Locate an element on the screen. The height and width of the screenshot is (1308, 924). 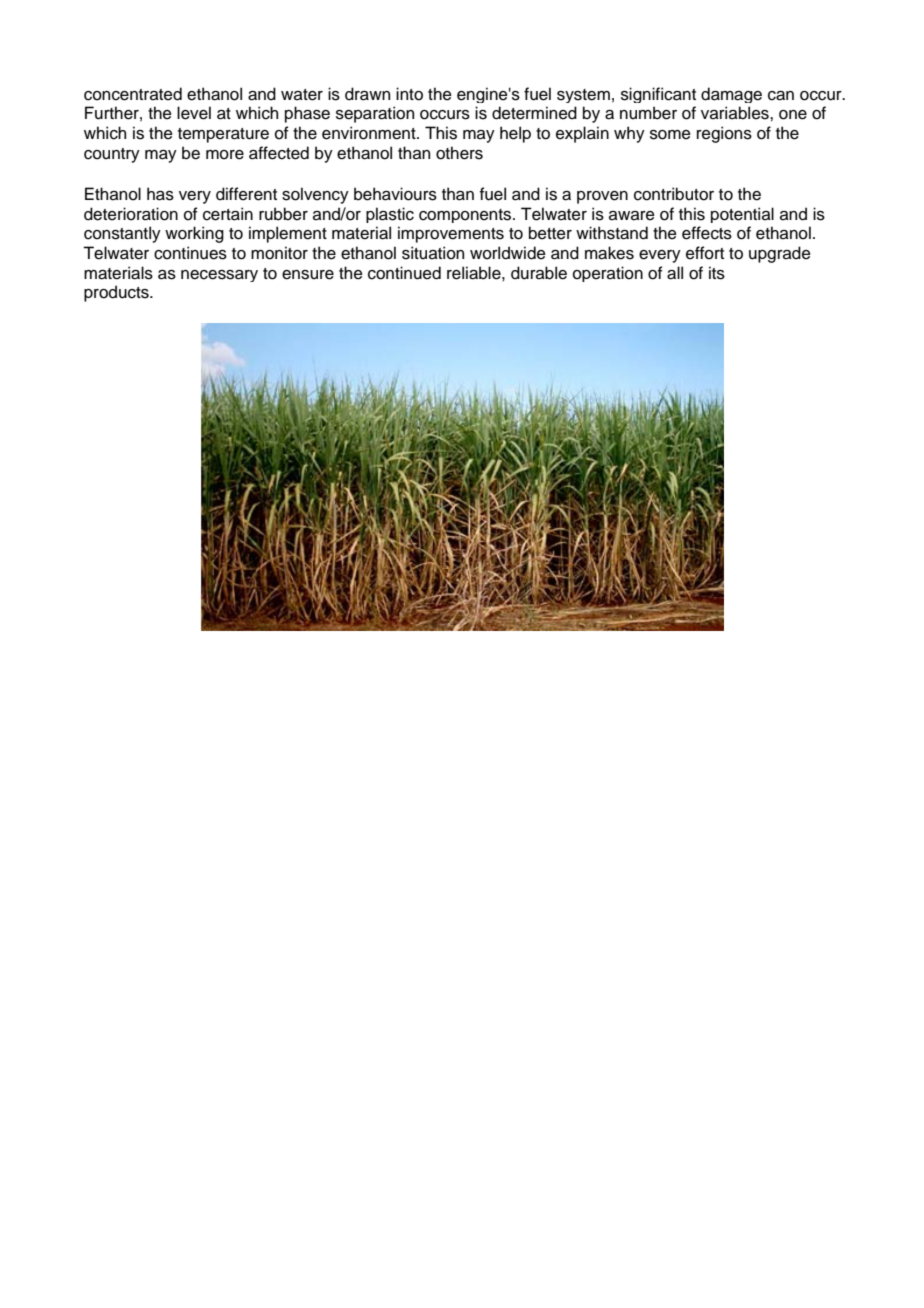
necessary is located at coordinates (219, 276).
